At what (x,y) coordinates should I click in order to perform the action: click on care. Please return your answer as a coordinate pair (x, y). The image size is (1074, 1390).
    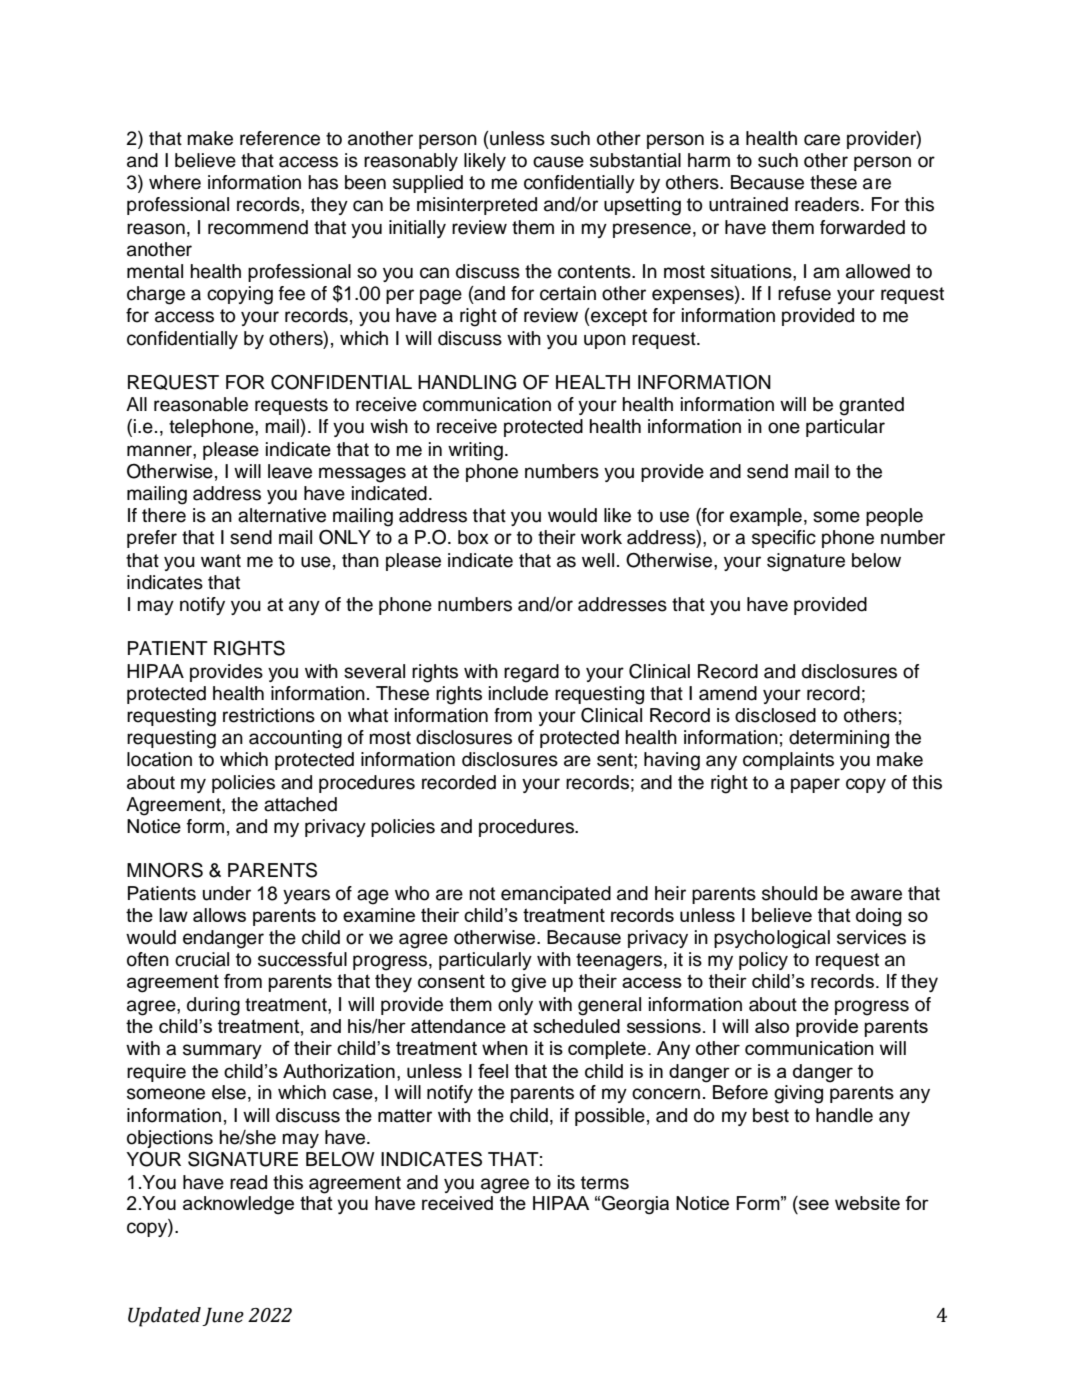
    Looking at the image, I should click on (822, 140).
